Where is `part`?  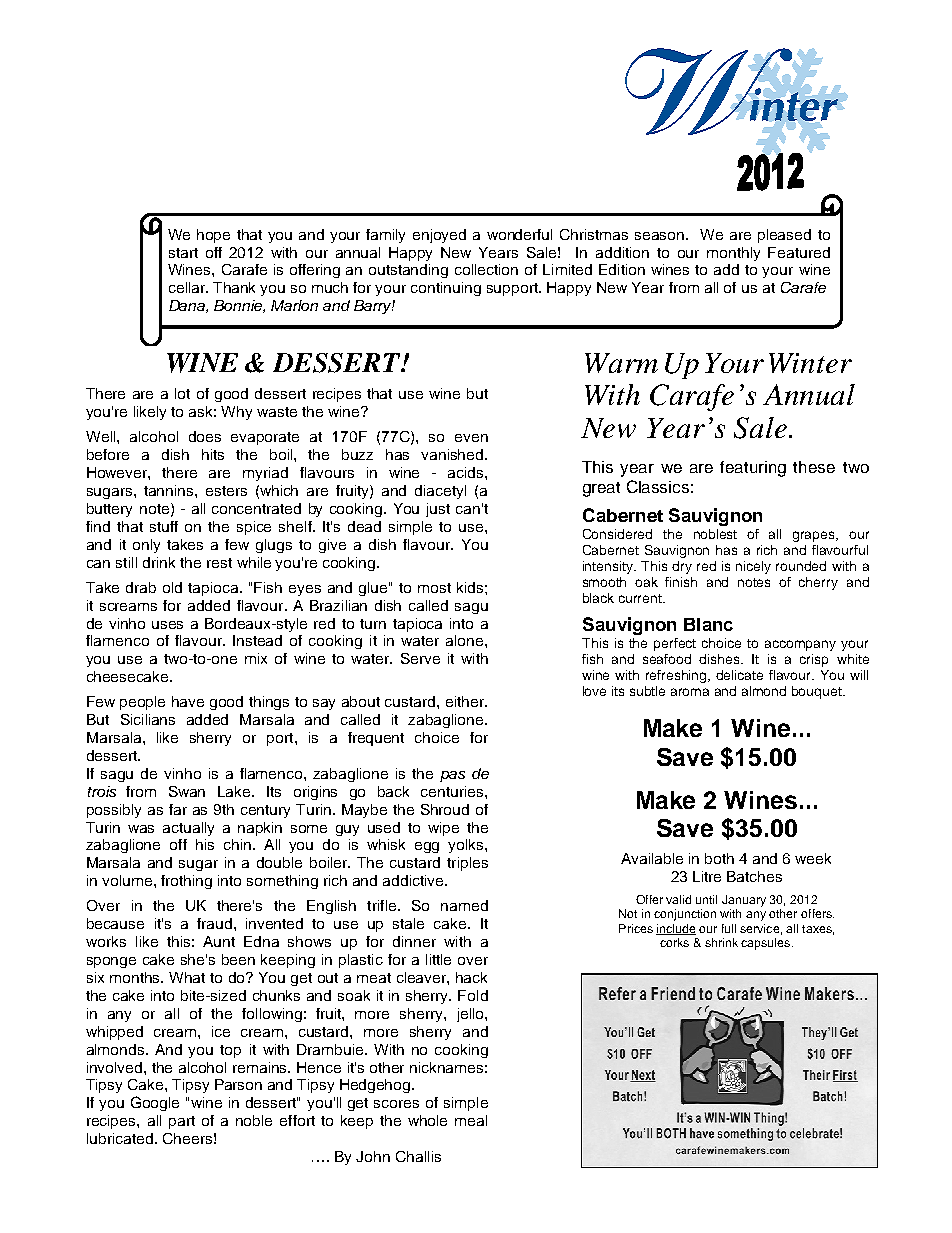
part is located at coordinates (182, 1122).
